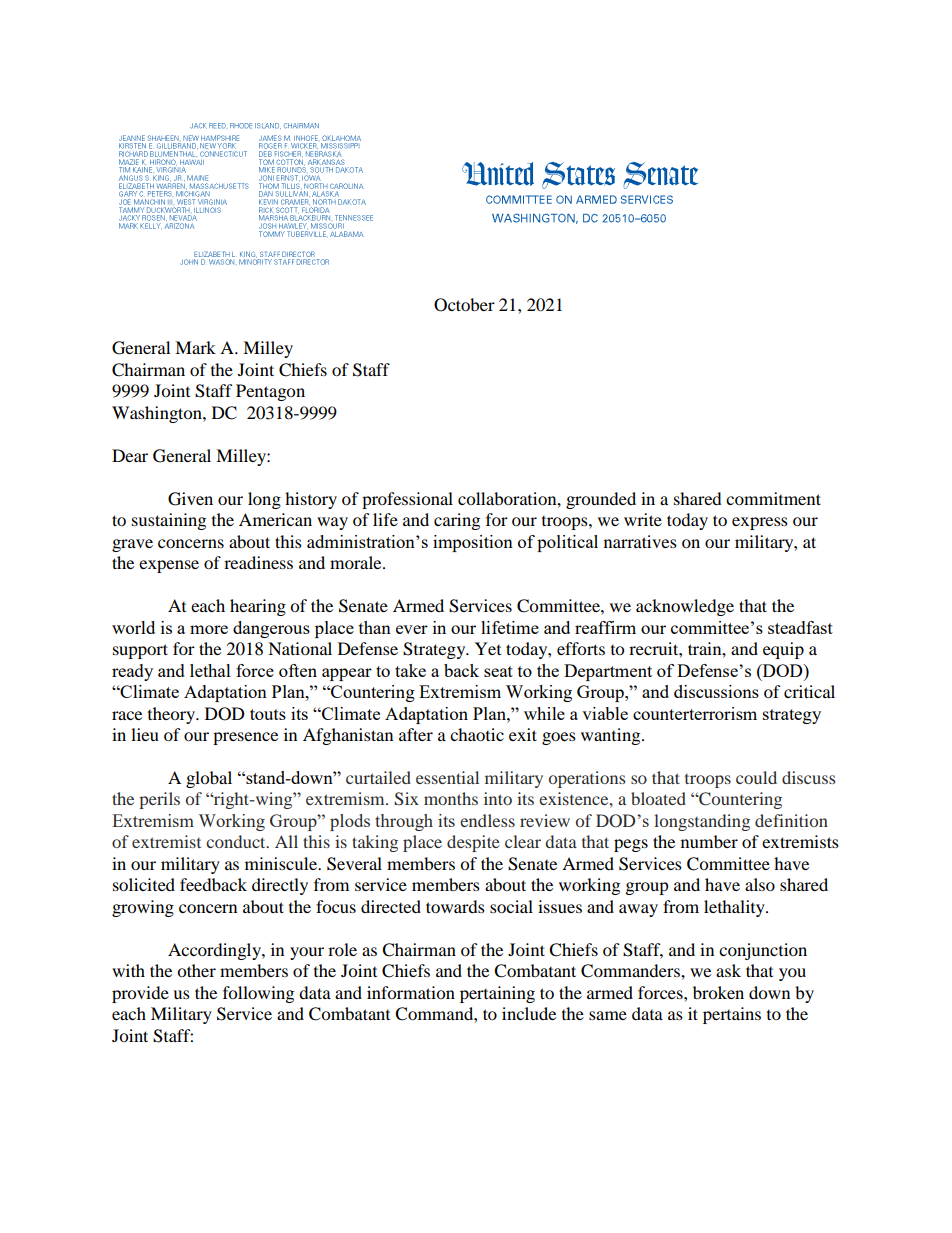 The image size is (952, 1233). What do you see at coordinates (209, 629) in the image?
I see `more` at bounding box center [209, 629].
